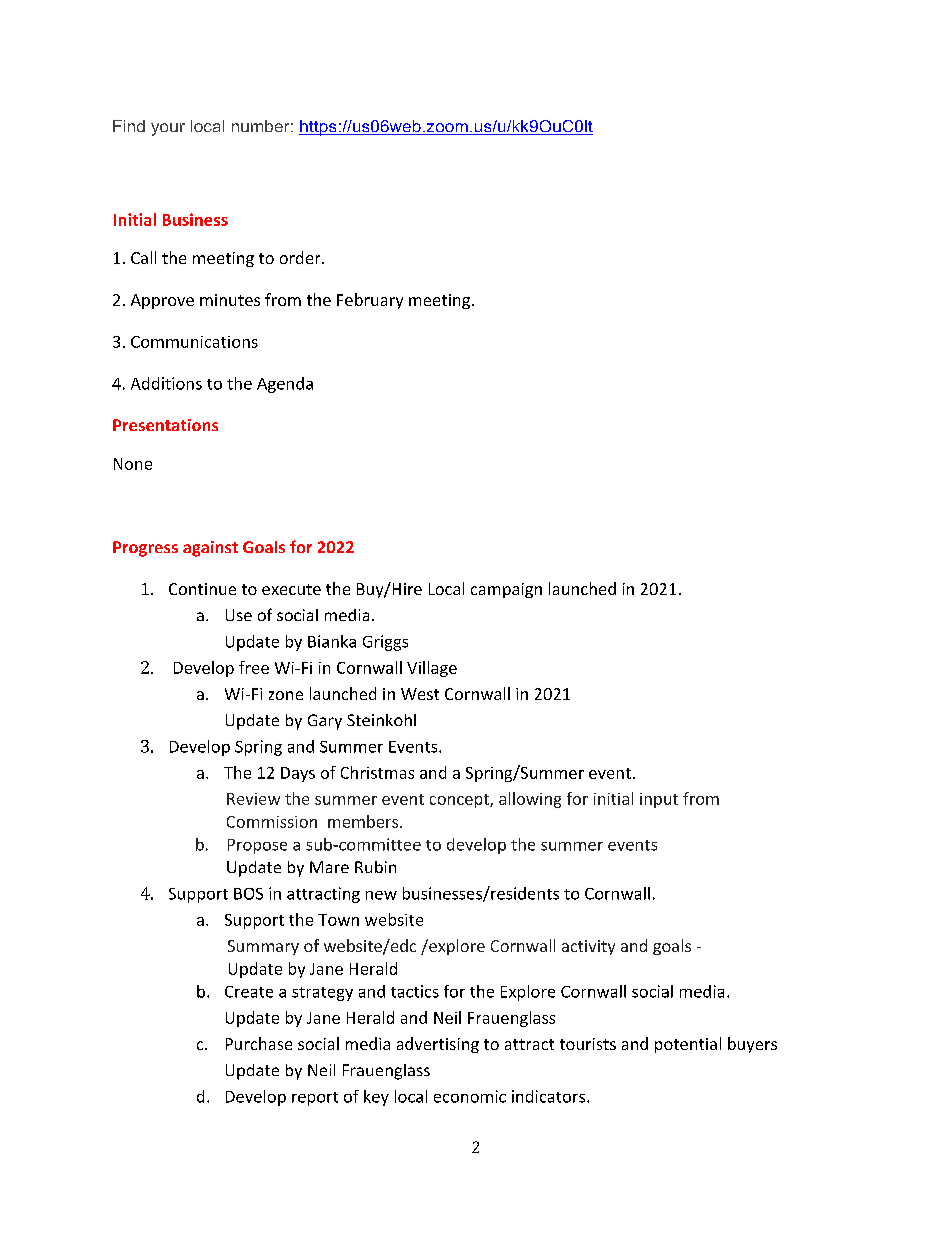  I want to click on Continue, so click(202, 589).
